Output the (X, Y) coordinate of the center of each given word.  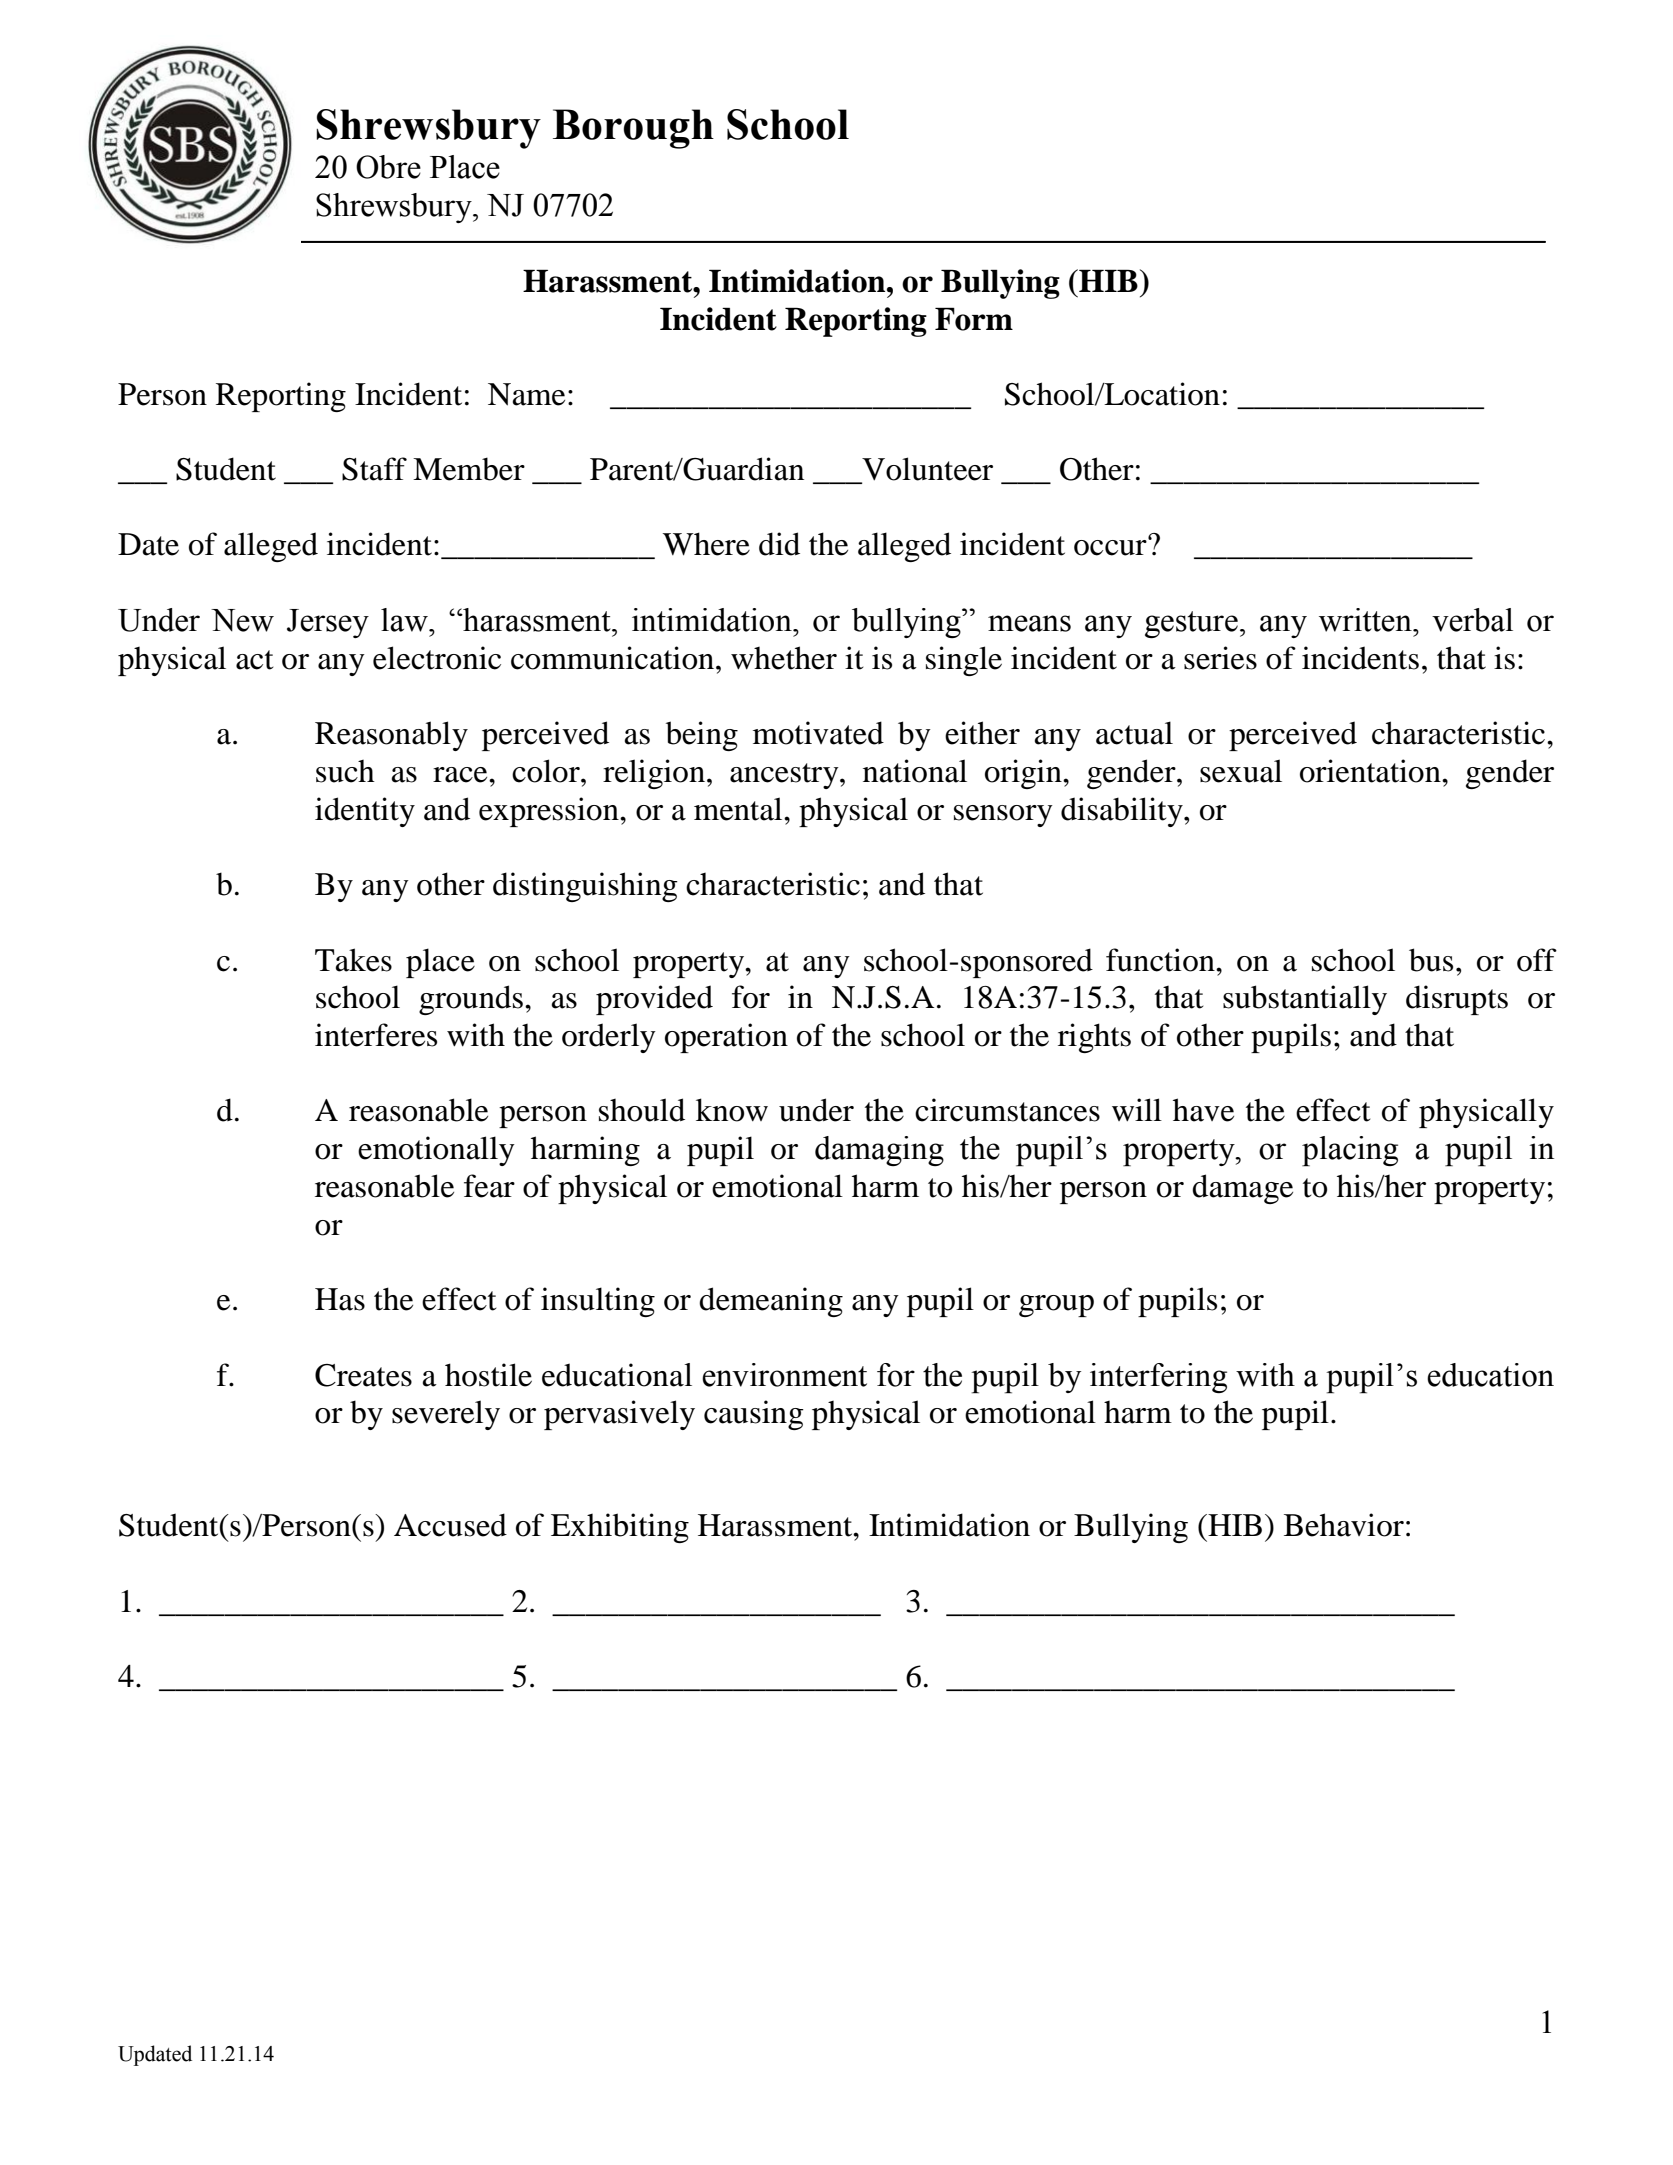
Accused (450, 1525)
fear (489, 1186)
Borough (633, 129)
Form (974, 319)
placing (1350, 1151)
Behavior (1344, 1525)
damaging (879, 1151)
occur (1111, 547)
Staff (374, 469)
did (779, 544)
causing (754, 1415)
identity (365, 812)
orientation (1371, 771)
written (1366, 620)
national (915, 771)
